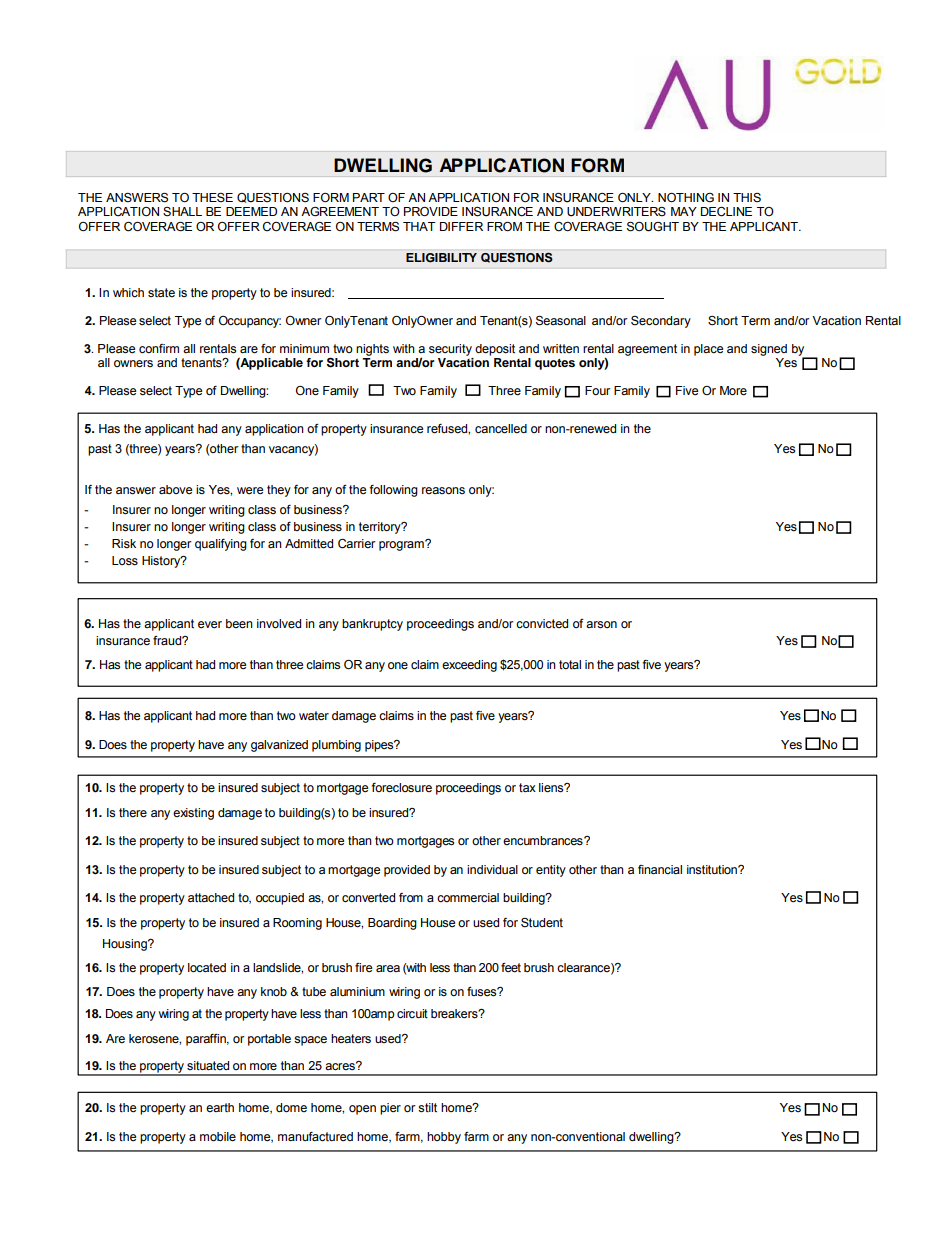  Describe the element at coordinates (684, 211) in the document. I see `MAY` at that location.
